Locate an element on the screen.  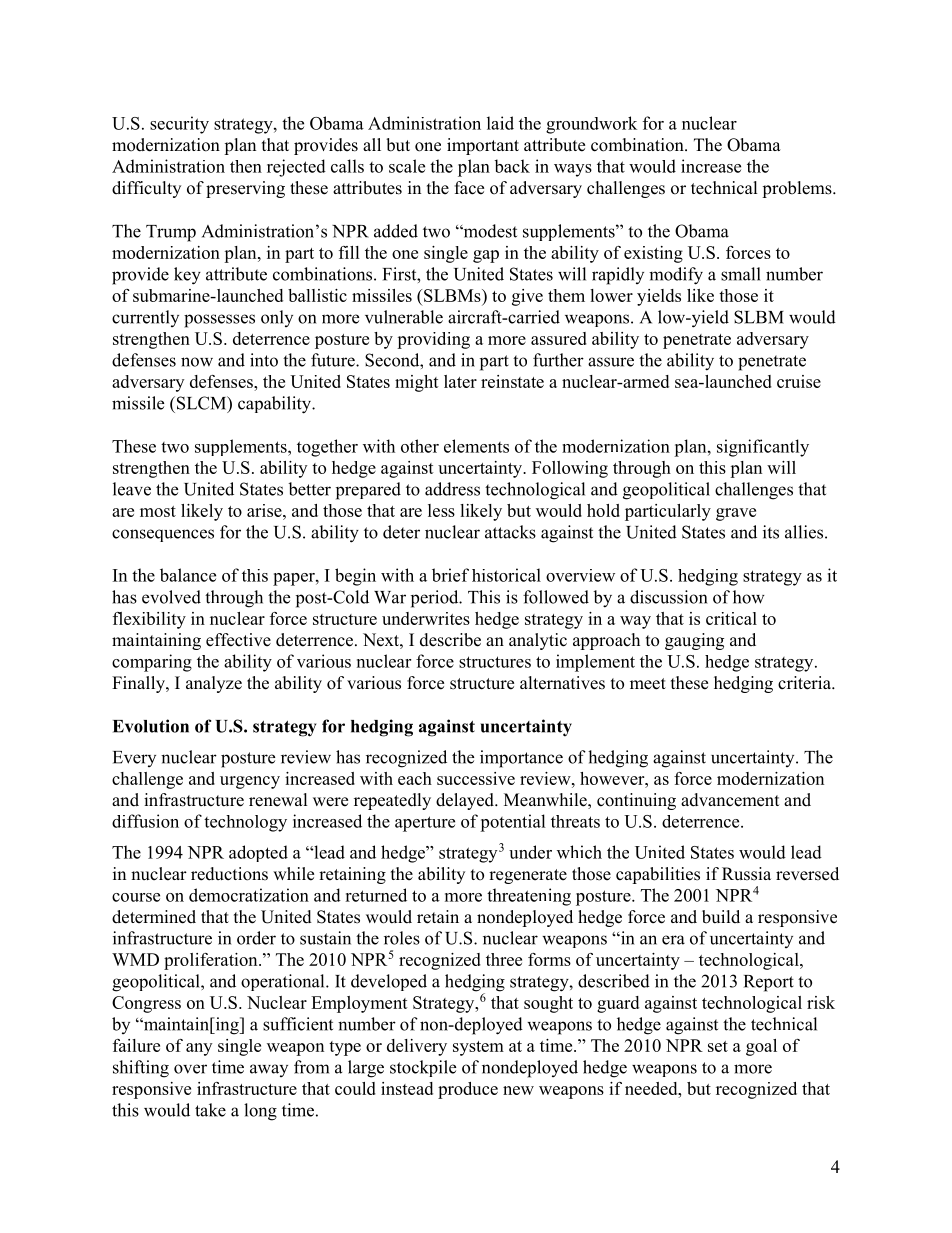
critical is located at coordinates (731, 618).
